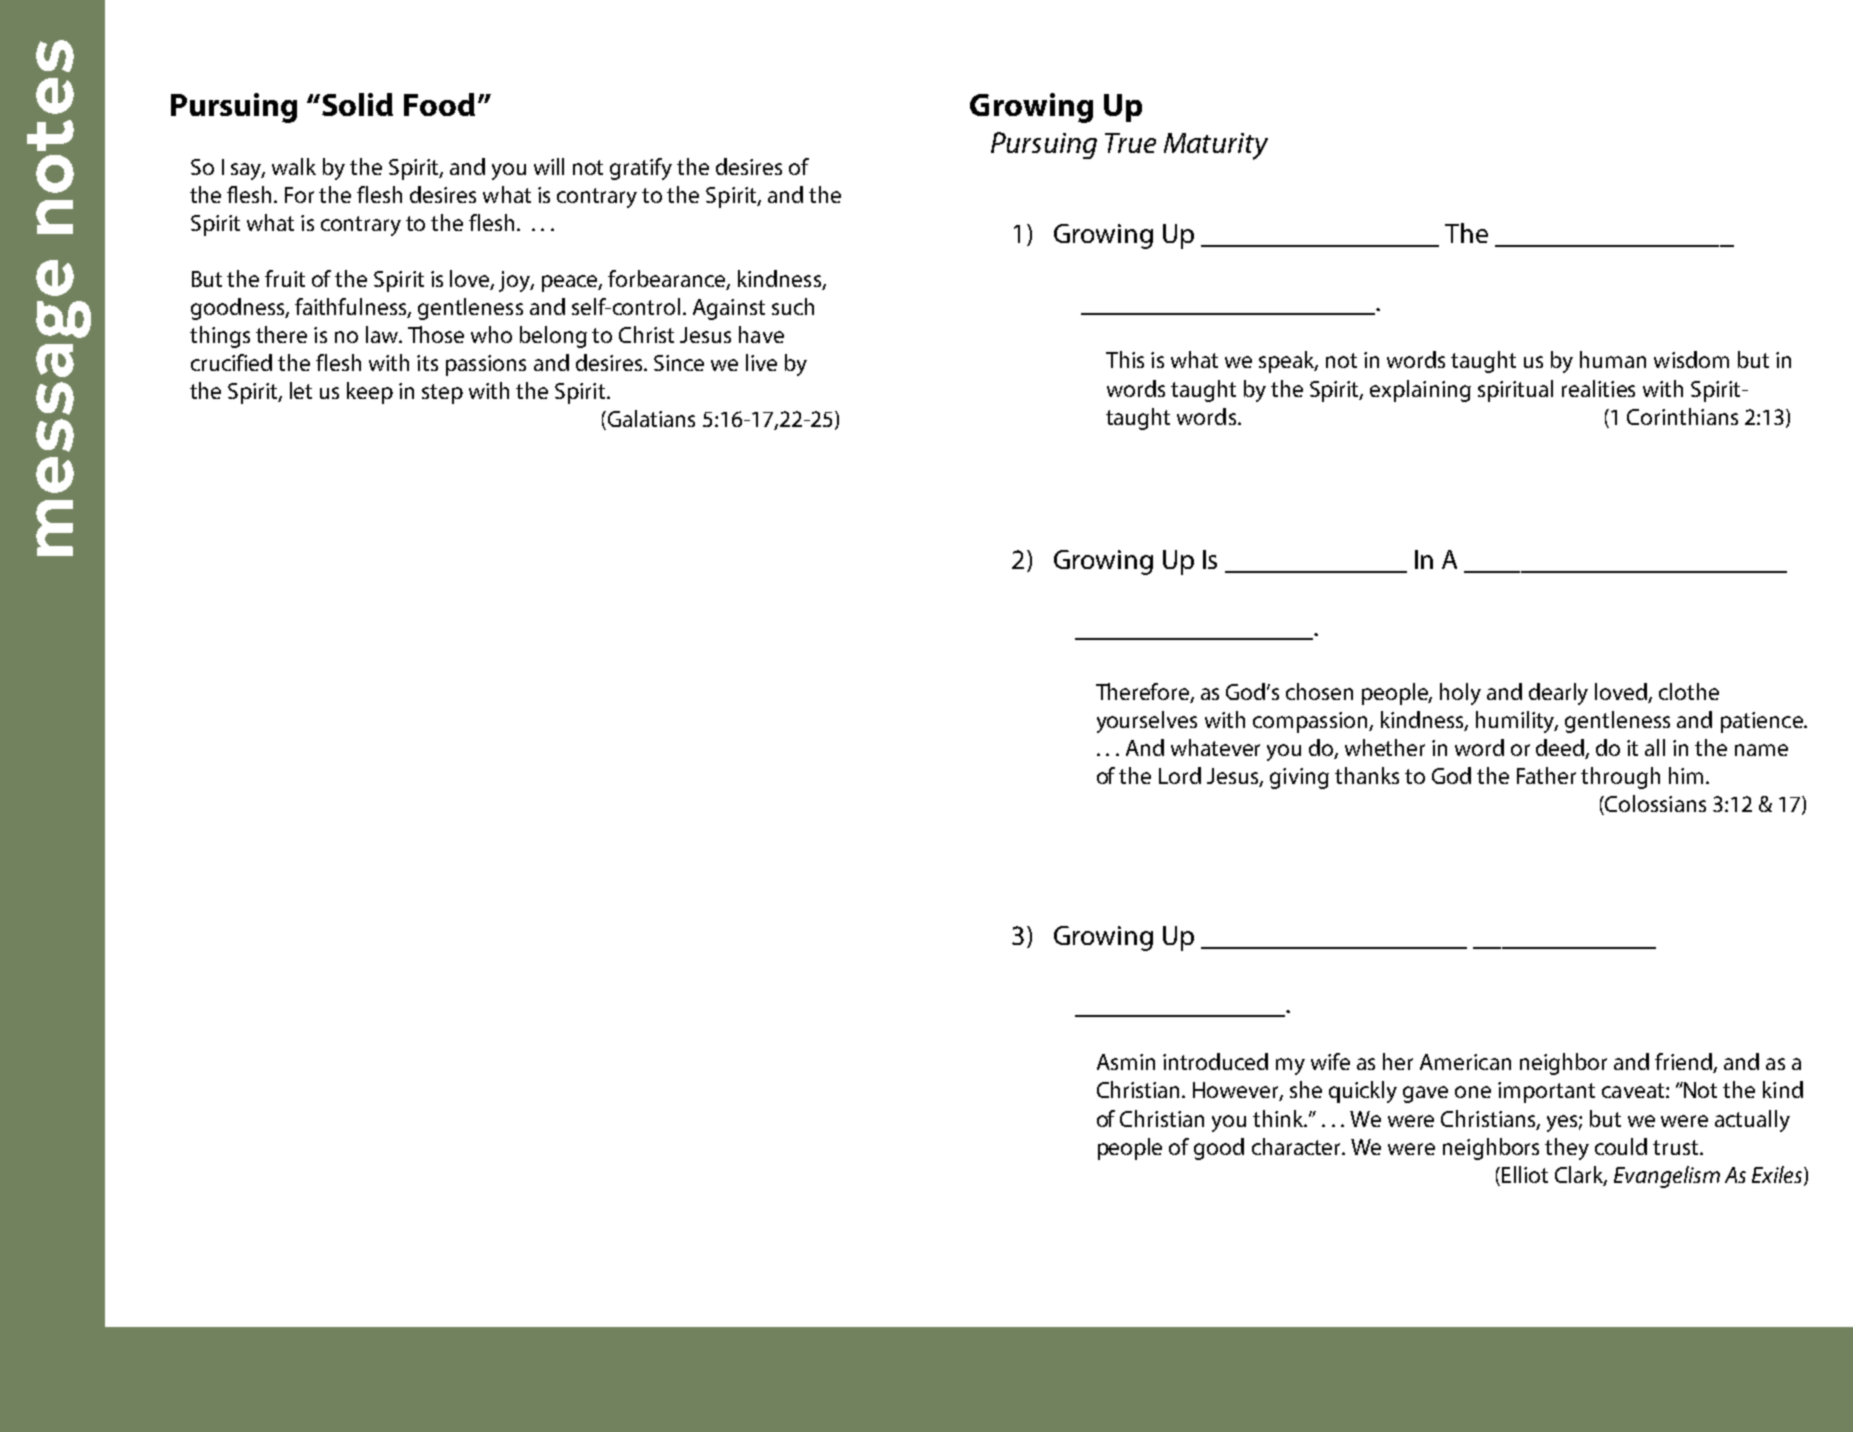  I want to click on Food, so click(439, 104).
